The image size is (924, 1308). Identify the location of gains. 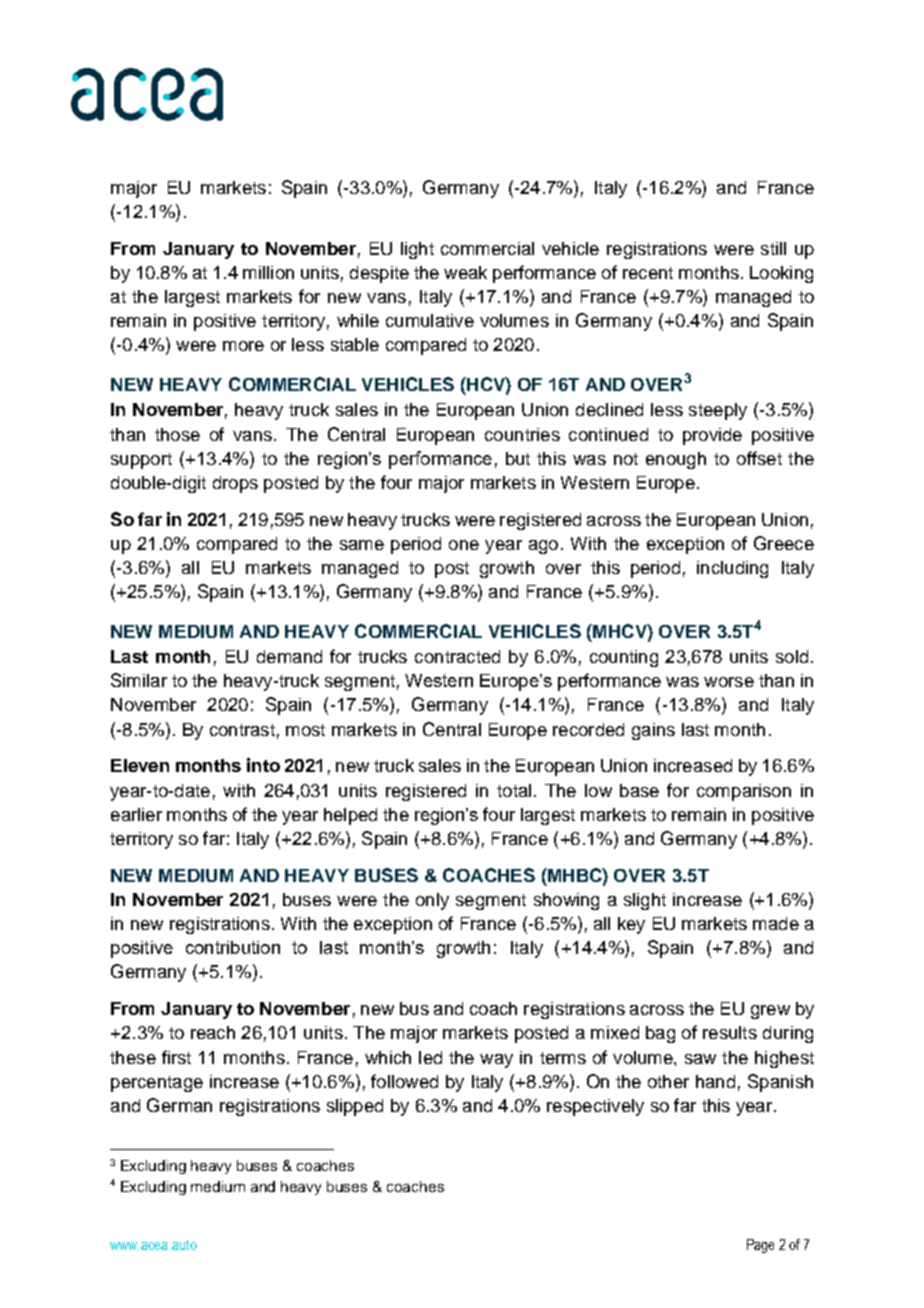
(653, 731).
